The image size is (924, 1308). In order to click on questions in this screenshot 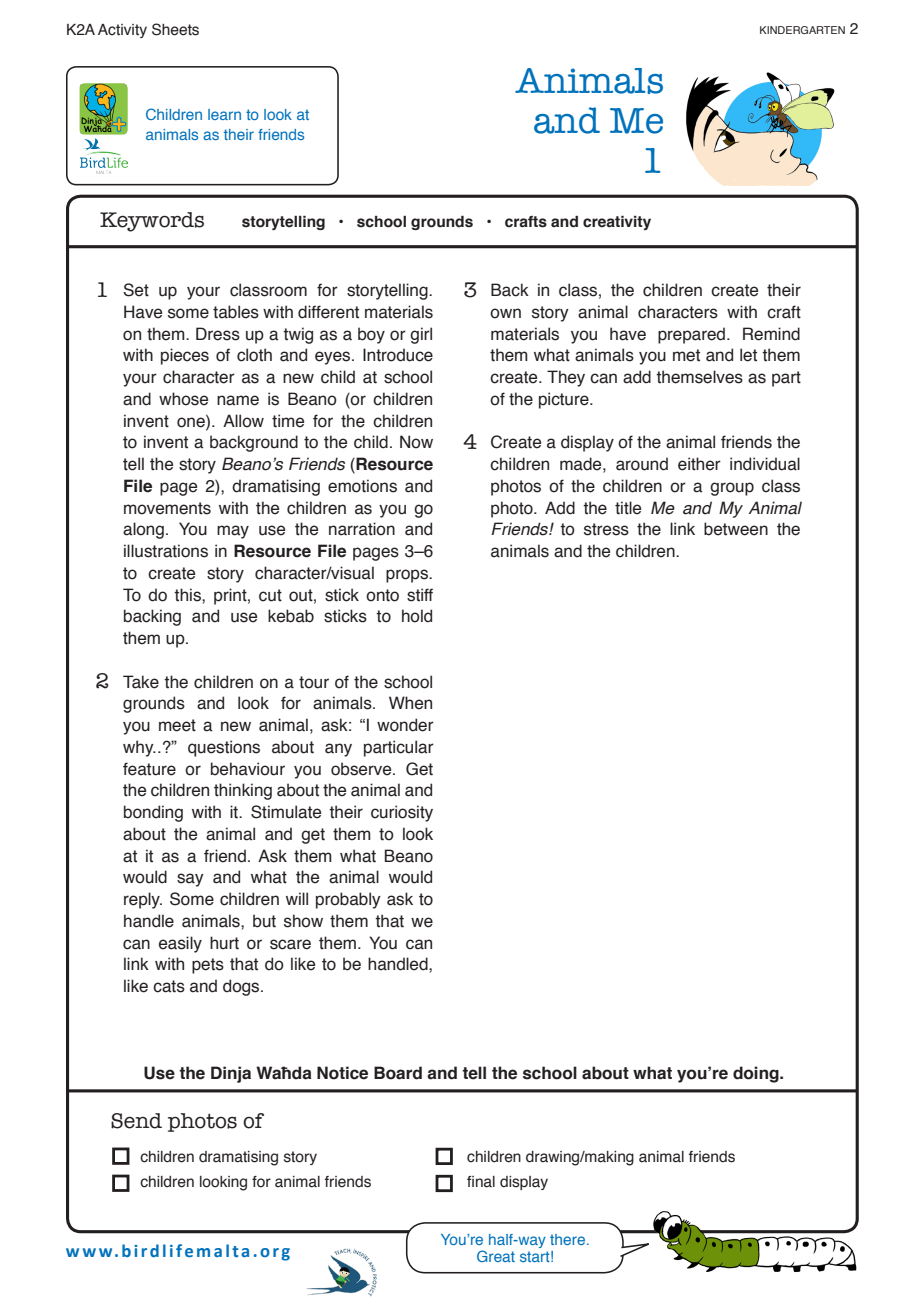, I will do `click(224, 748)`.
